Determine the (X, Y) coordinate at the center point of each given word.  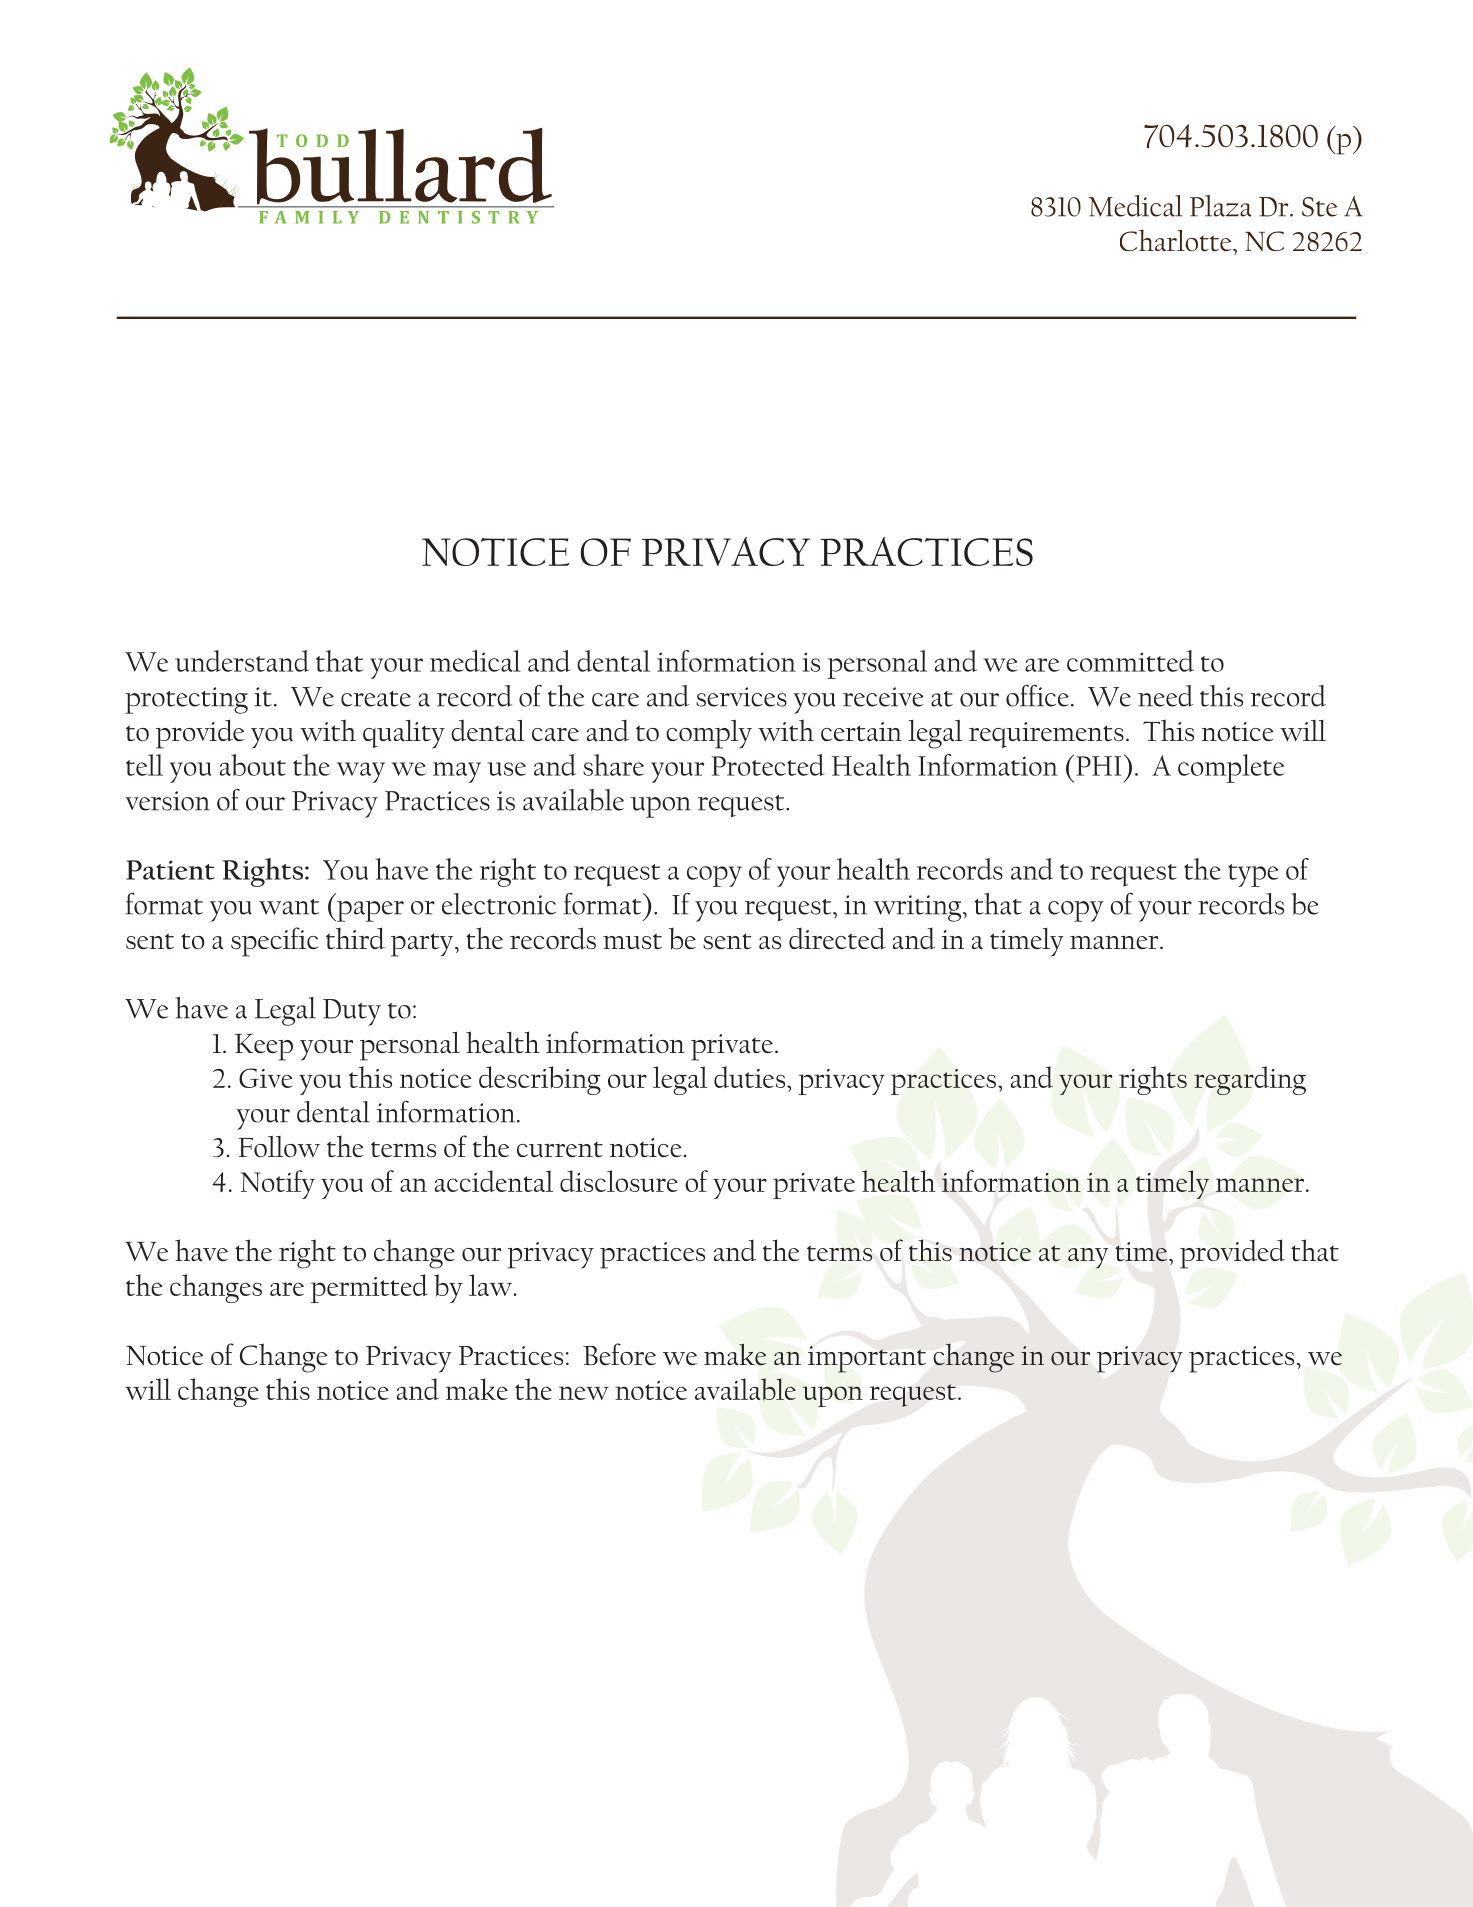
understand (242, 661)
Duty (352, 1012)
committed (1130, 661)
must (632, 941)
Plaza (1221, 206)
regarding (1250, 1080)
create (376, 699)
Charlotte (1177, 241)
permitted (369, 1288)
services (741, 697)
